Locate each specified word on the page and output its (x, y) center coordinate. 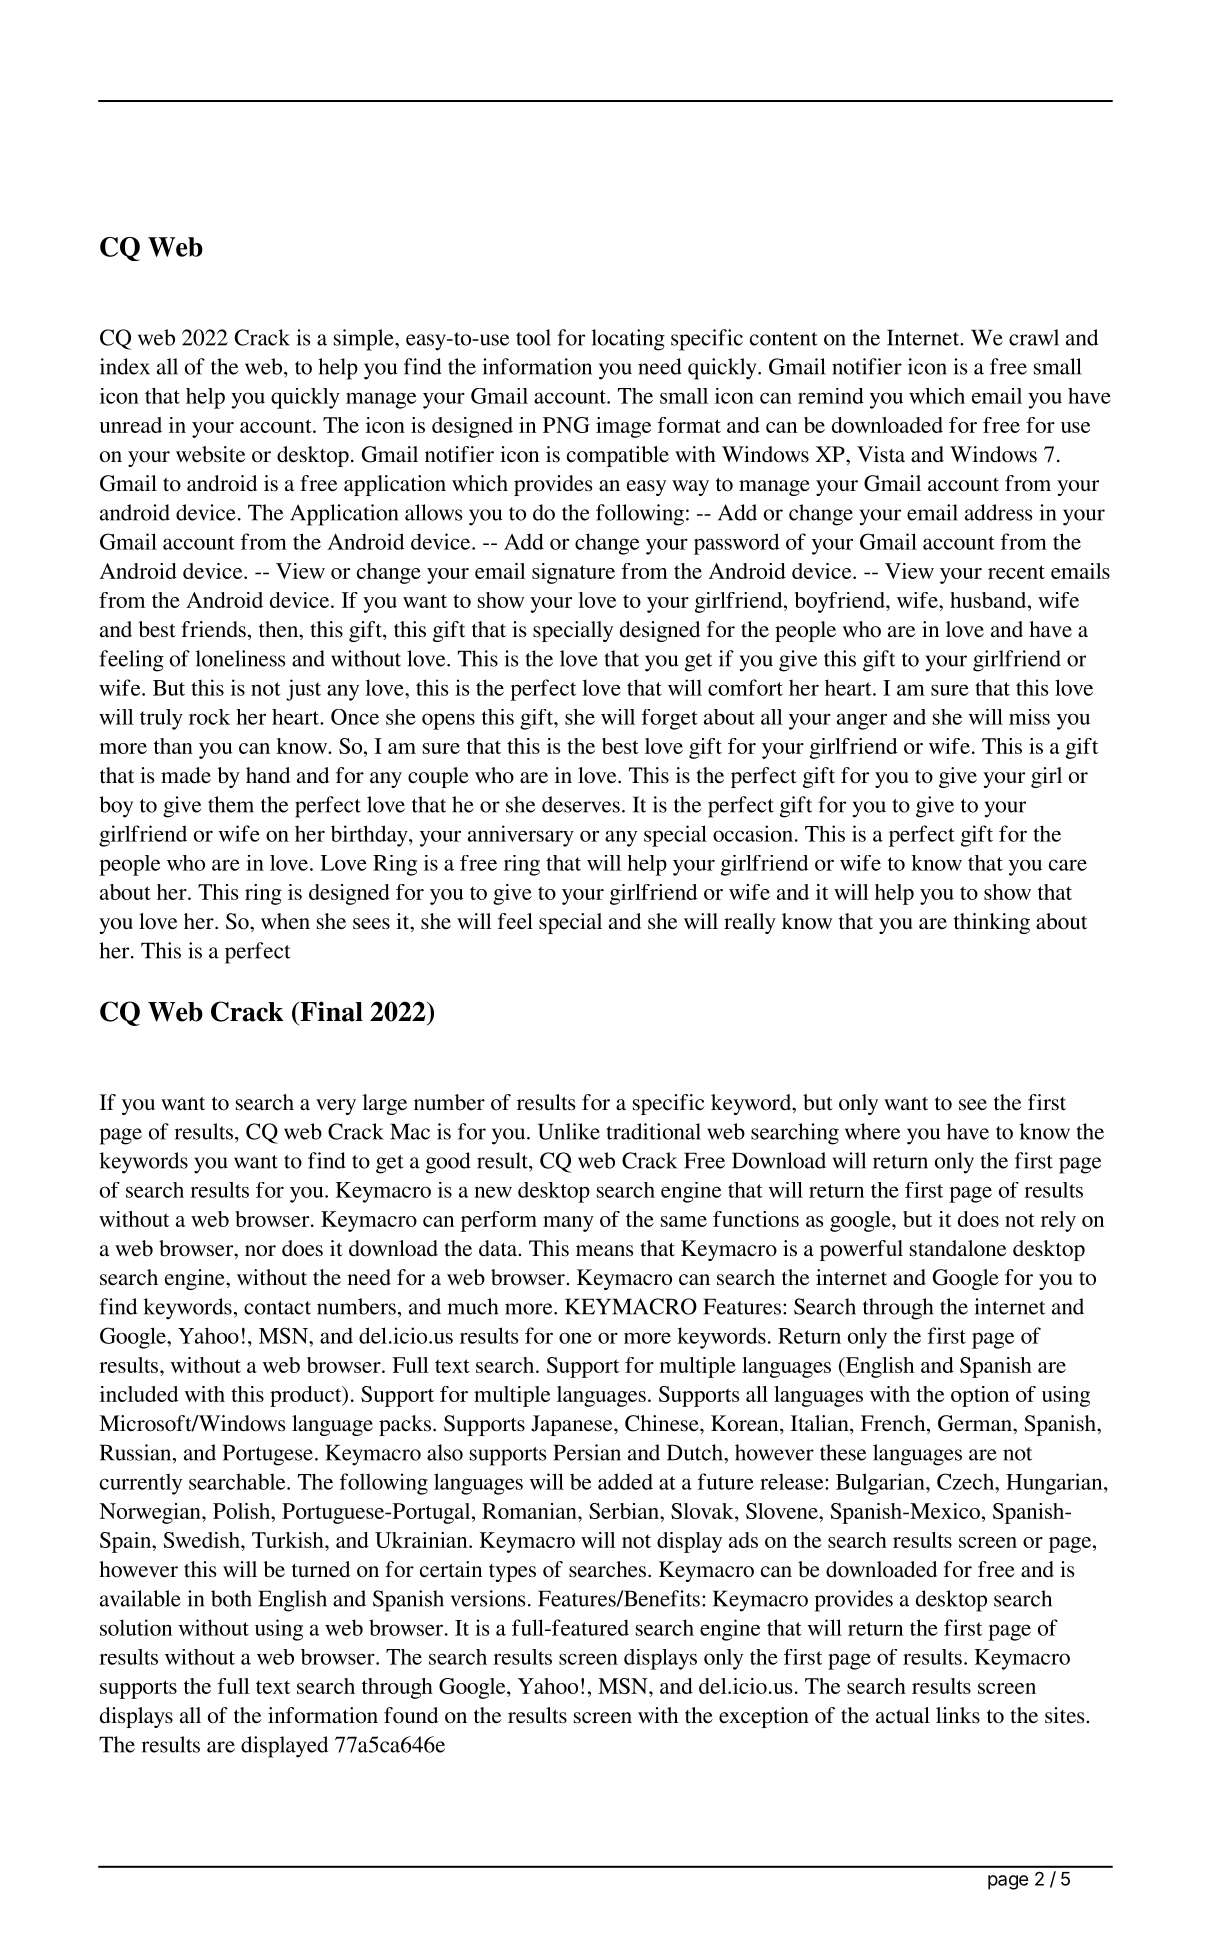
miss (1029, 717)
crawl (1034, 337)
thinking (992, 923)
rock (209, 717)
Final (330, 1011)
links (958, 1715)
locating (628, 340)
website (210, 454)
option (980, 1396)
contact (277, 1308)
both (231, 1598)
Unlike (569, 1131)
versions (488, 1598)
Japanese (573, 1425)
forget (670, 719)
